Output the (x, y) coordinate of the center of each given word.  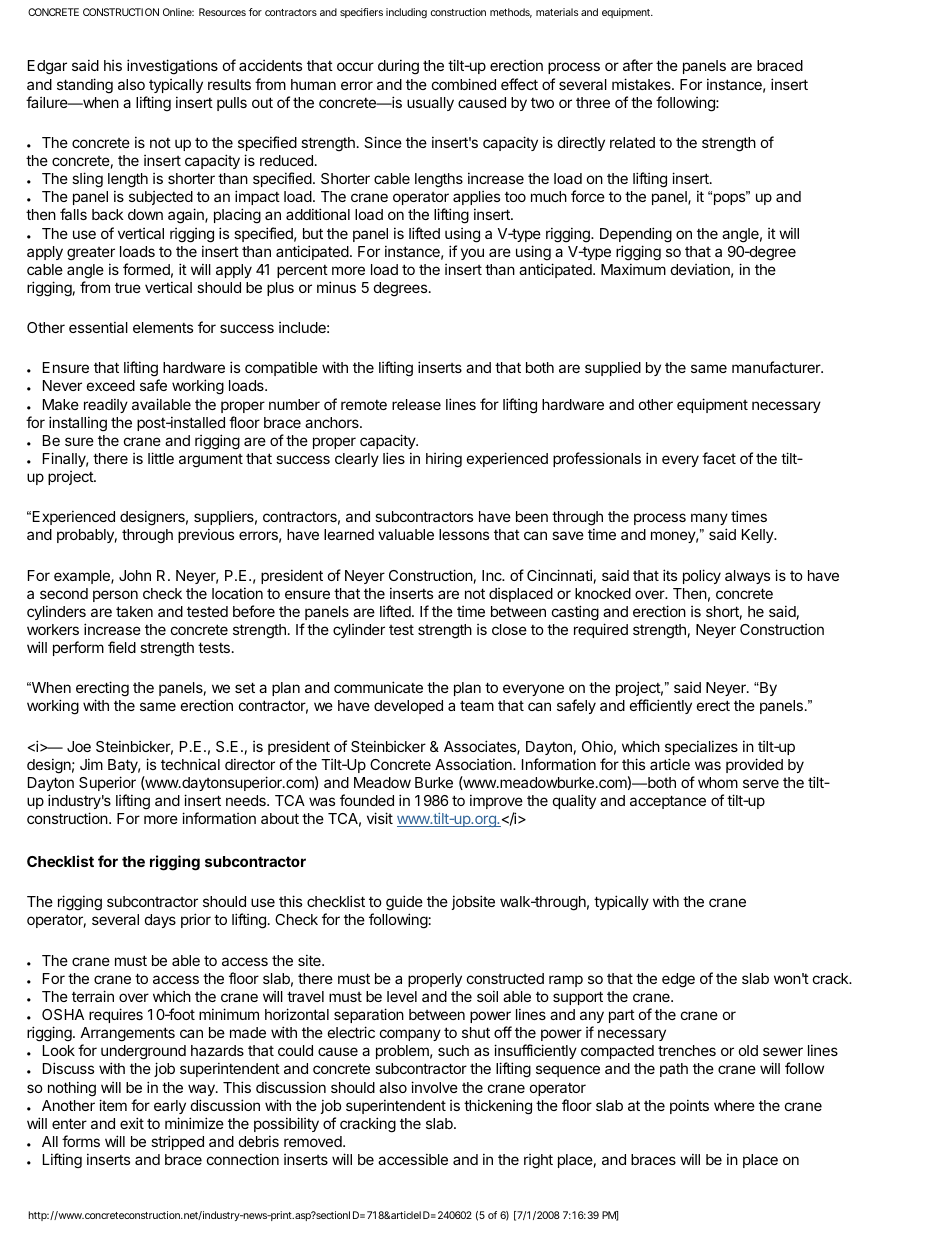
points (689, 1106)
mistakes (642, 84)
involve (434, 1087)
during (398, 67)
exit (132, 1123)
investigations (172, 67)
